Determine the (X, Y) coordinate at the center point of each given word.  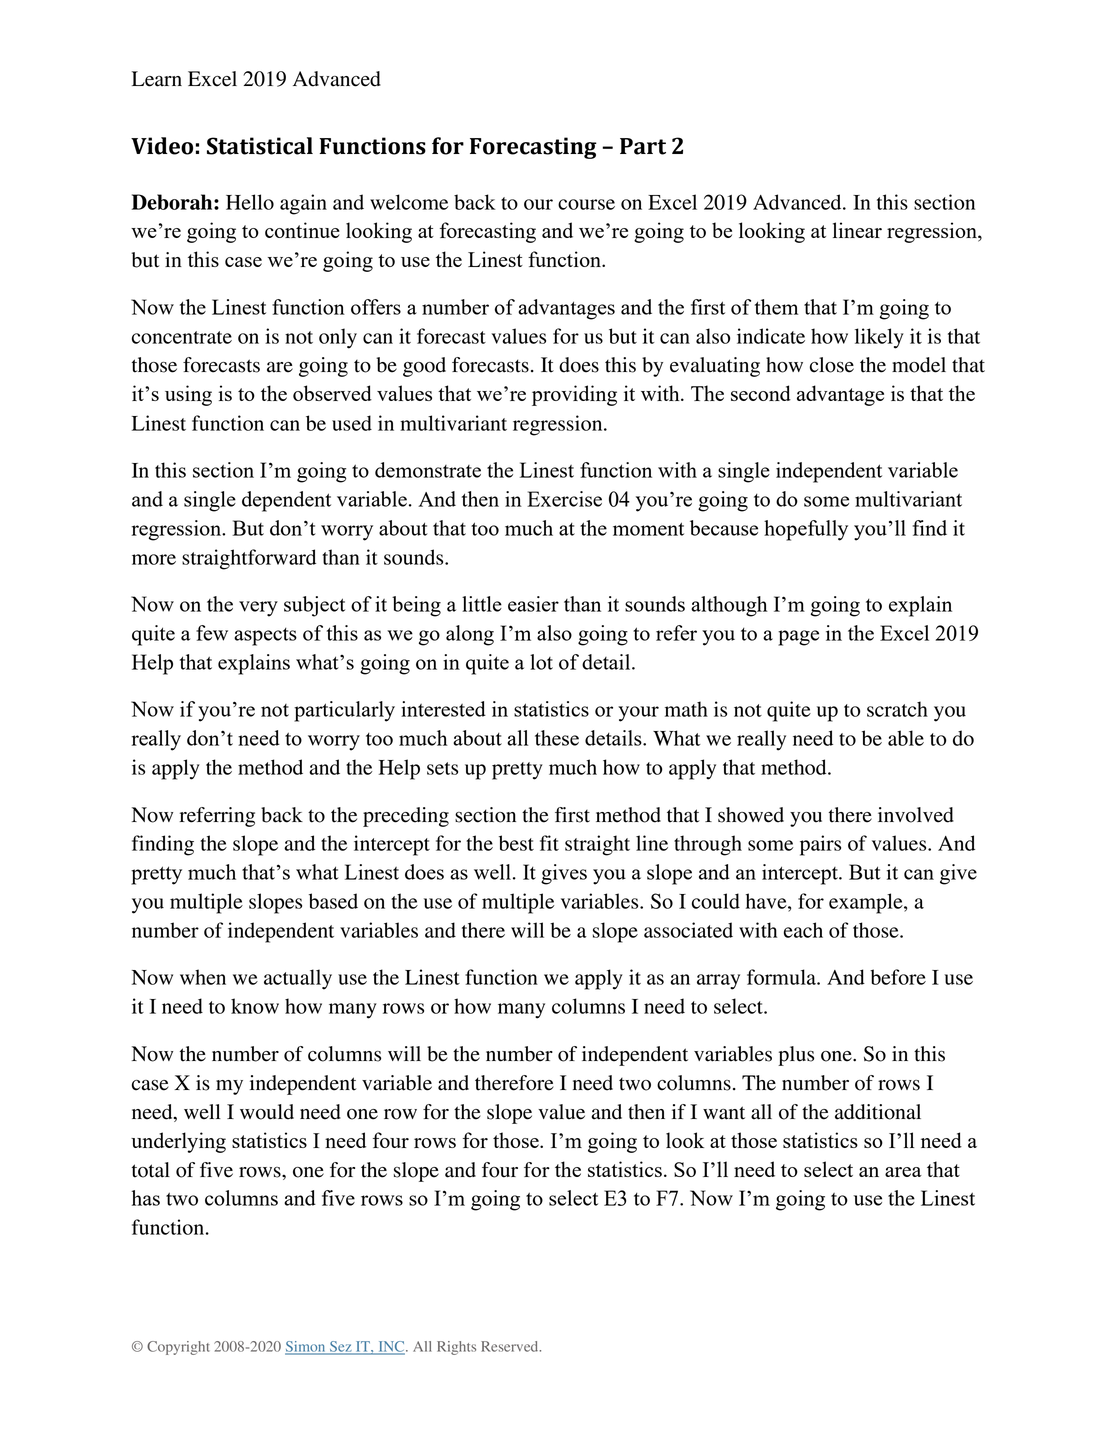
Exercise (564, 499)
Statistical (260, 146)
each (803, 930)
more (154, 559)
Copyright (178, 1348)
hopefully (806, 530)
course (586, 204)
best (516, 843)
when (203, 977)
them (776, 307)
